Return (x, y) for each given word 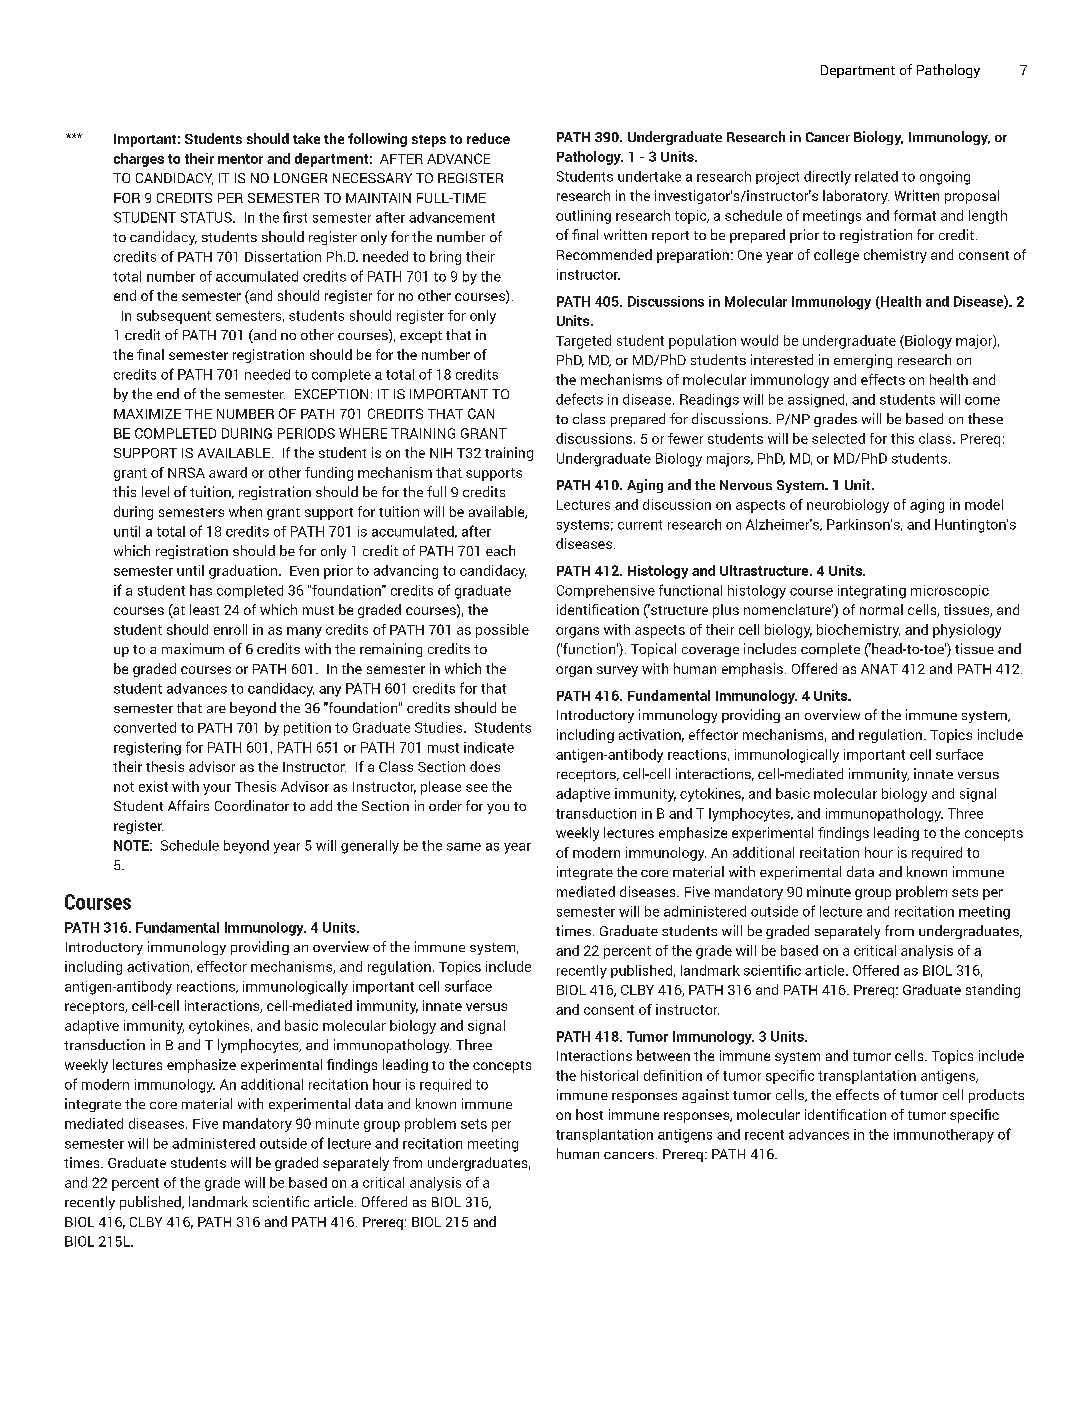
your (217, 789)
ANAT (879, 669)
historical (609, 1075)
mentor (240, 159)
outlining (583, 217)
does (485, 766)
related (876, 176)
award (228, 472)
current (640, 525)
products (996, 1096)
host (589, 1114)
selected (838, 438)
